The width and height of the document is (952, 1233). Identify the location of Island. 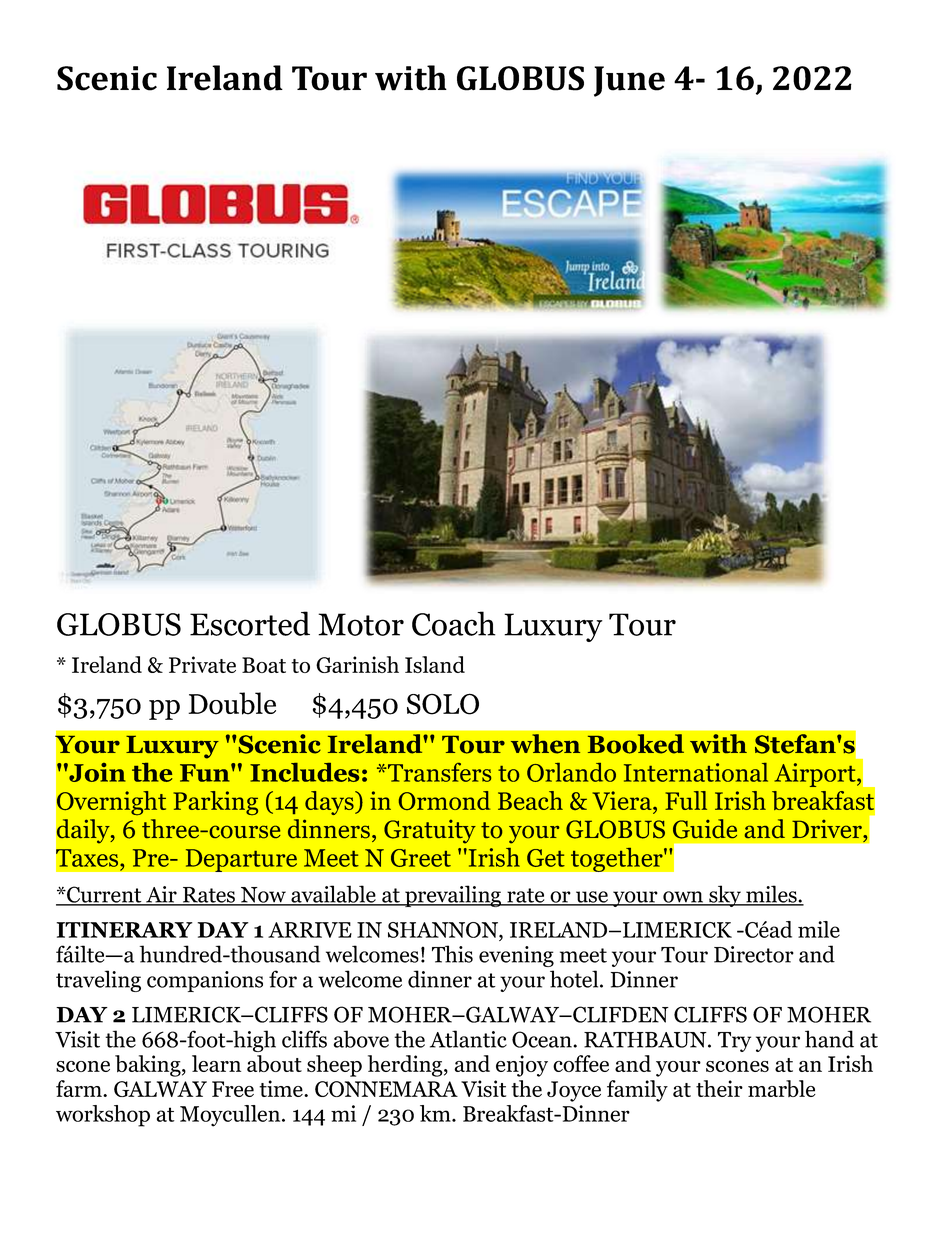
(435, 664).
